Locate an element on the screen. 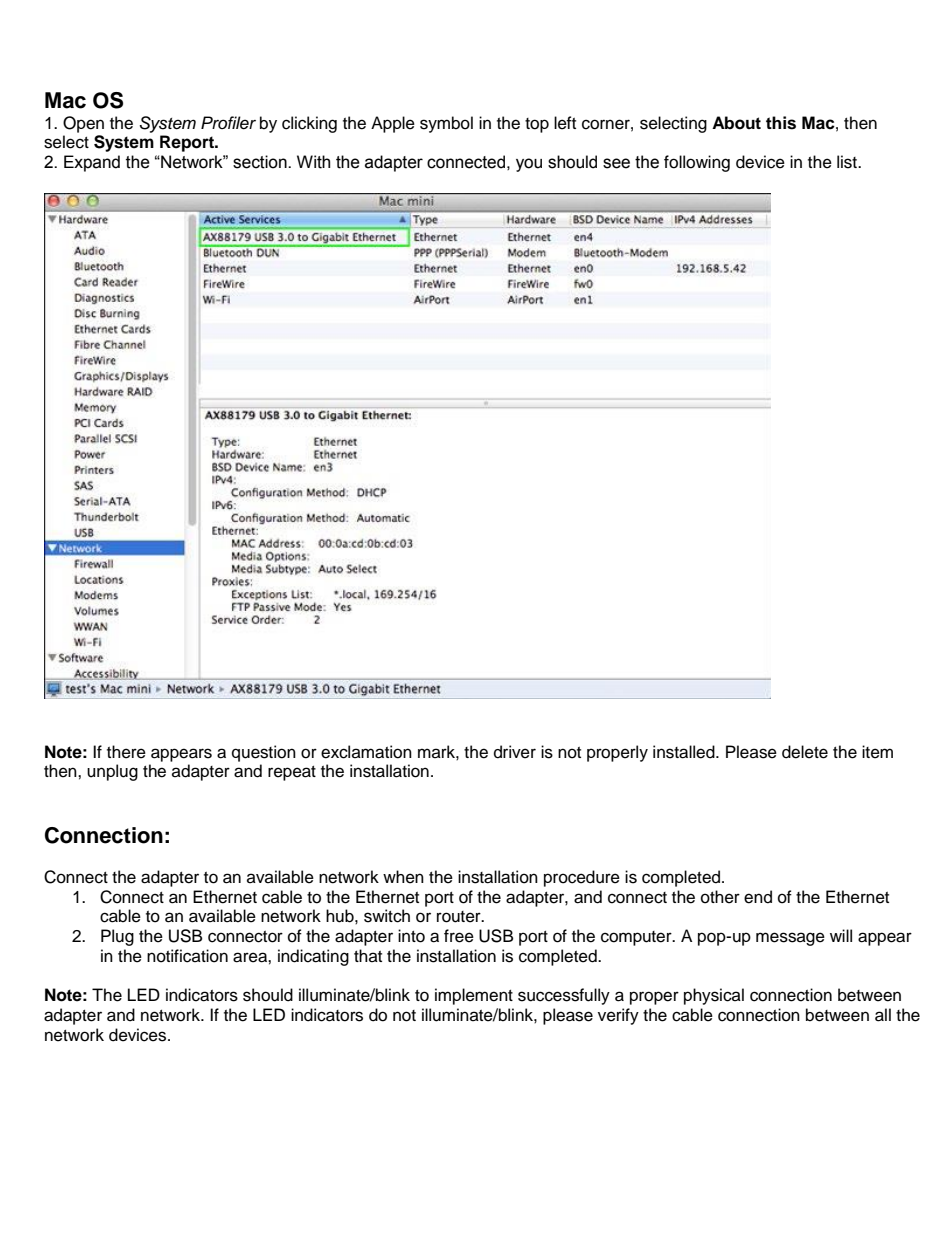 The width and height of the screenshot is (952, 1233). delete is located at coordinates (805, 752).
